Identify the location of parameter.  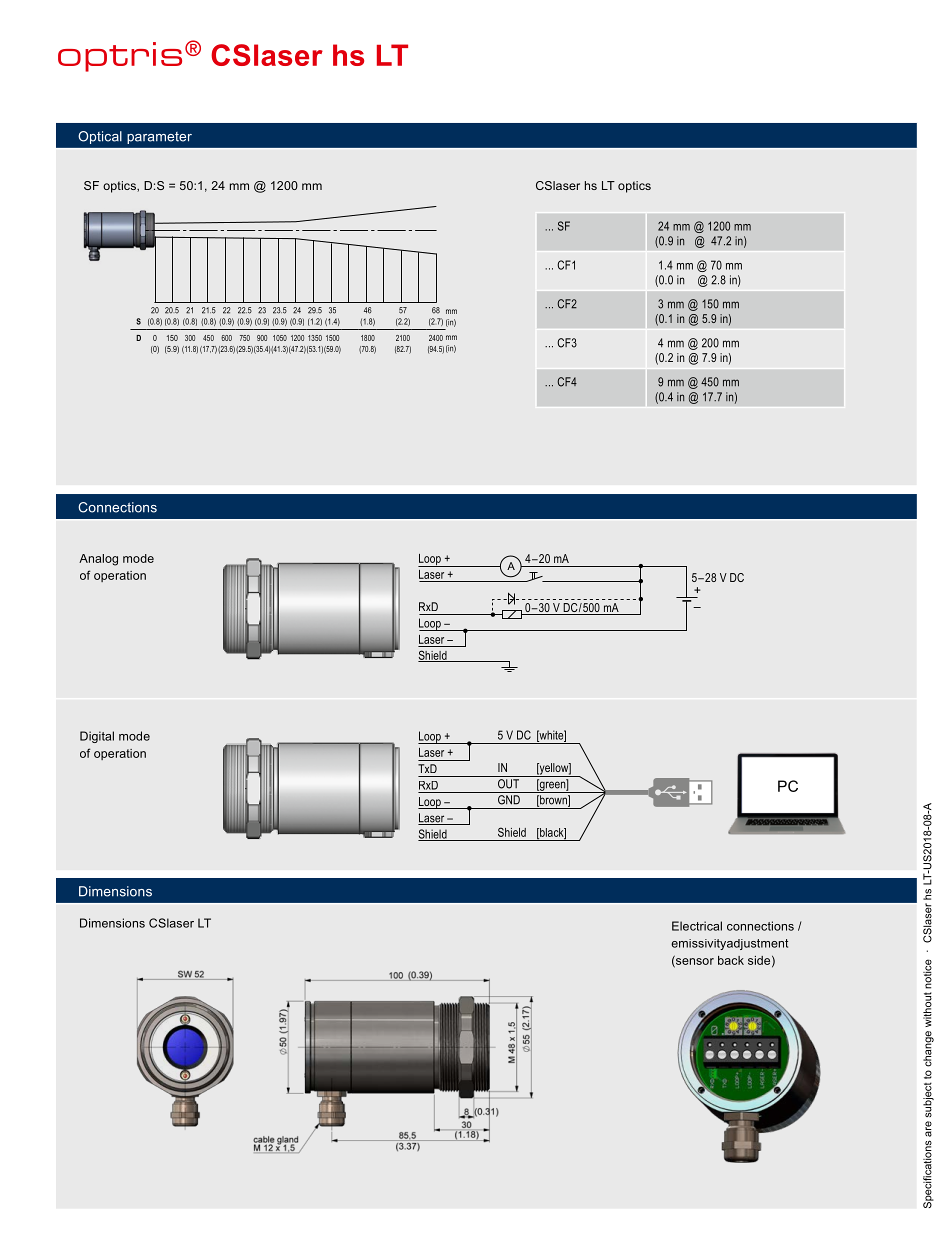
(159, 138).
